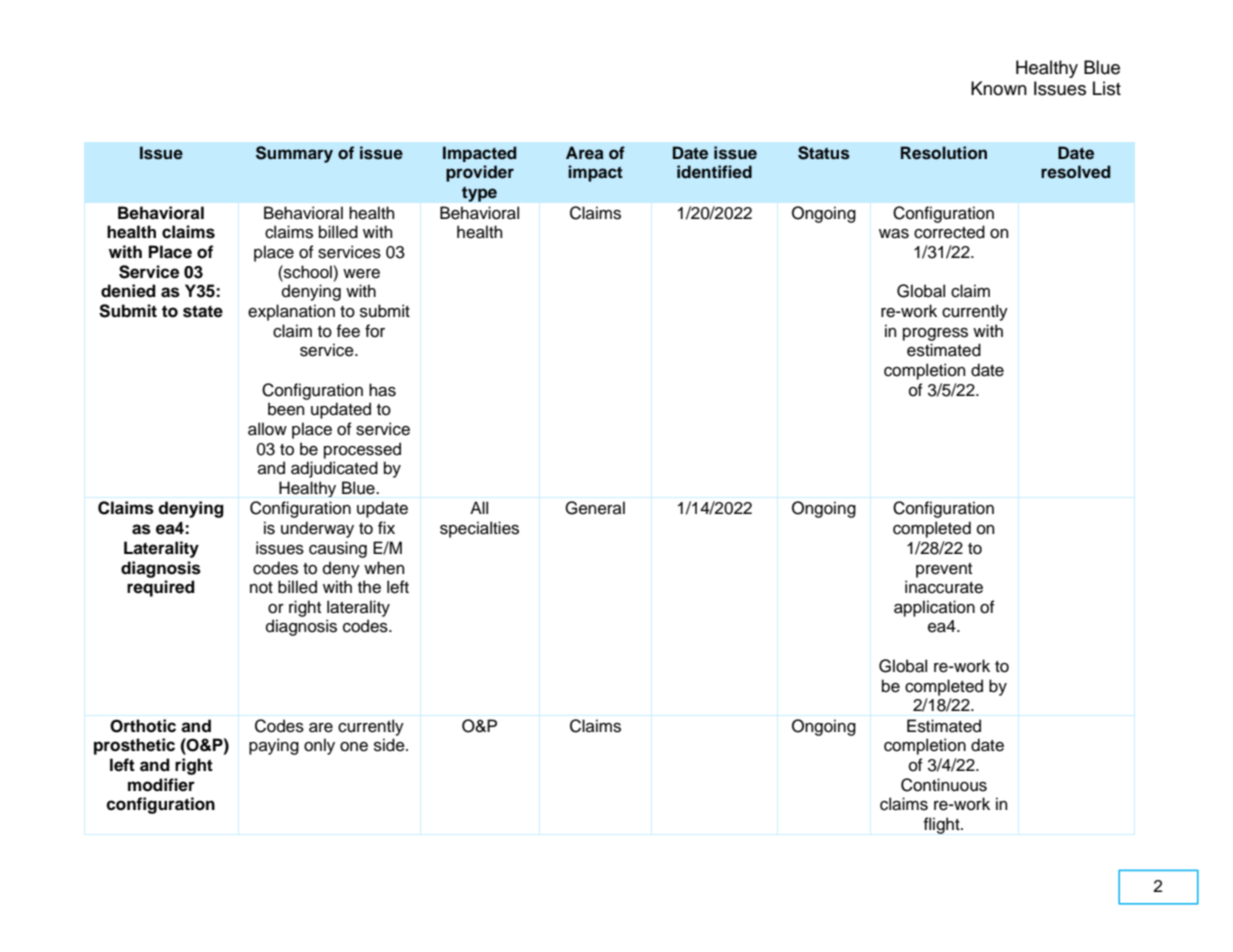 The image size is (1233, 952). Describe the element at coordinates (944, 570) in the screenshot. I see `prevent` at that location.
